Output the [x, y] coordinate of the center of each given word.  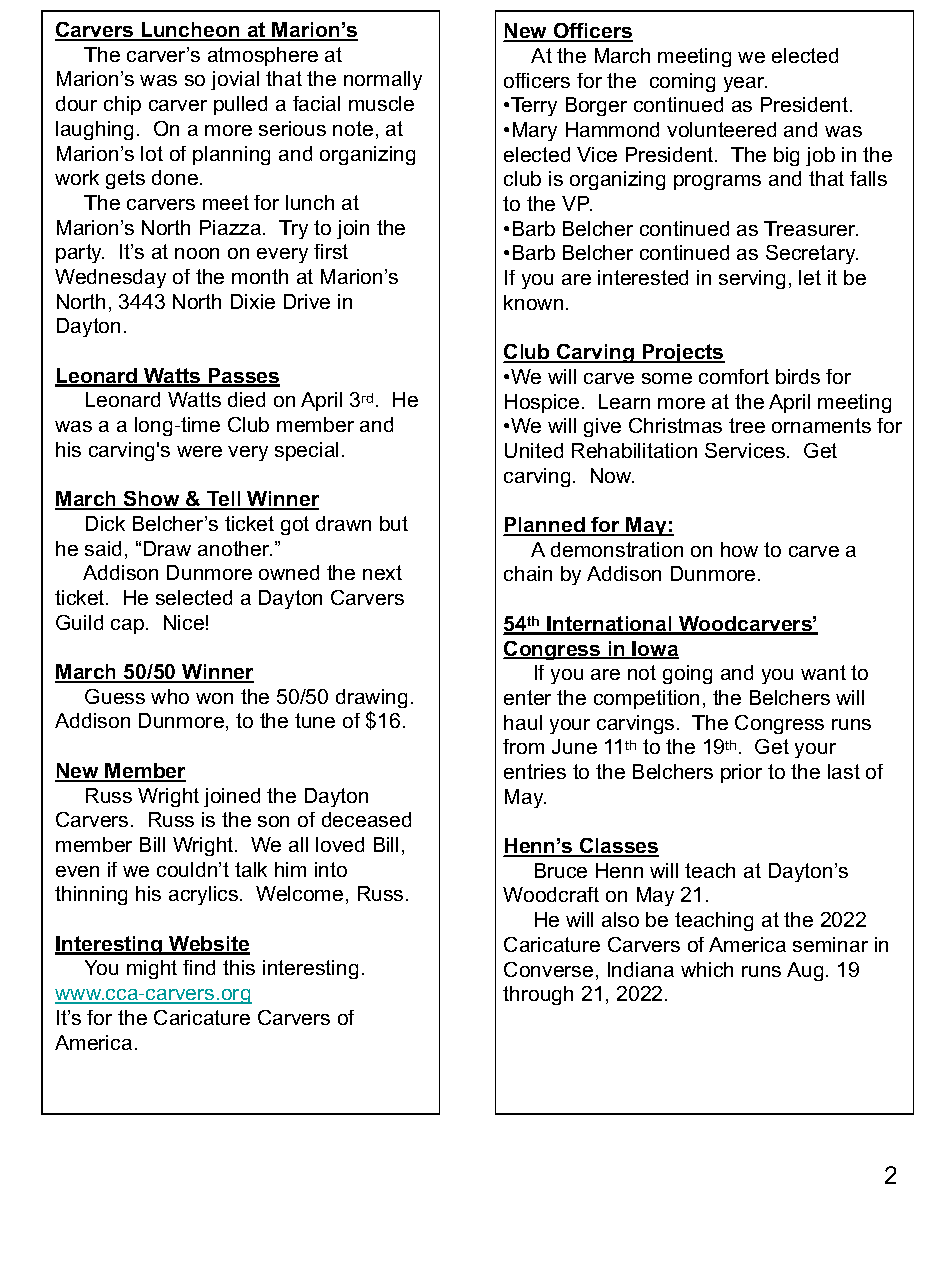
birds [798, 376]
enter [527, 697]
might [152, 969]
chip [122, 105]
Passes [243, 377]
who [170, 696]
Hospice [542, 403]
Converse [548, 969]
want [823, 672]
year [745, 84]
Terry [534, 106]
